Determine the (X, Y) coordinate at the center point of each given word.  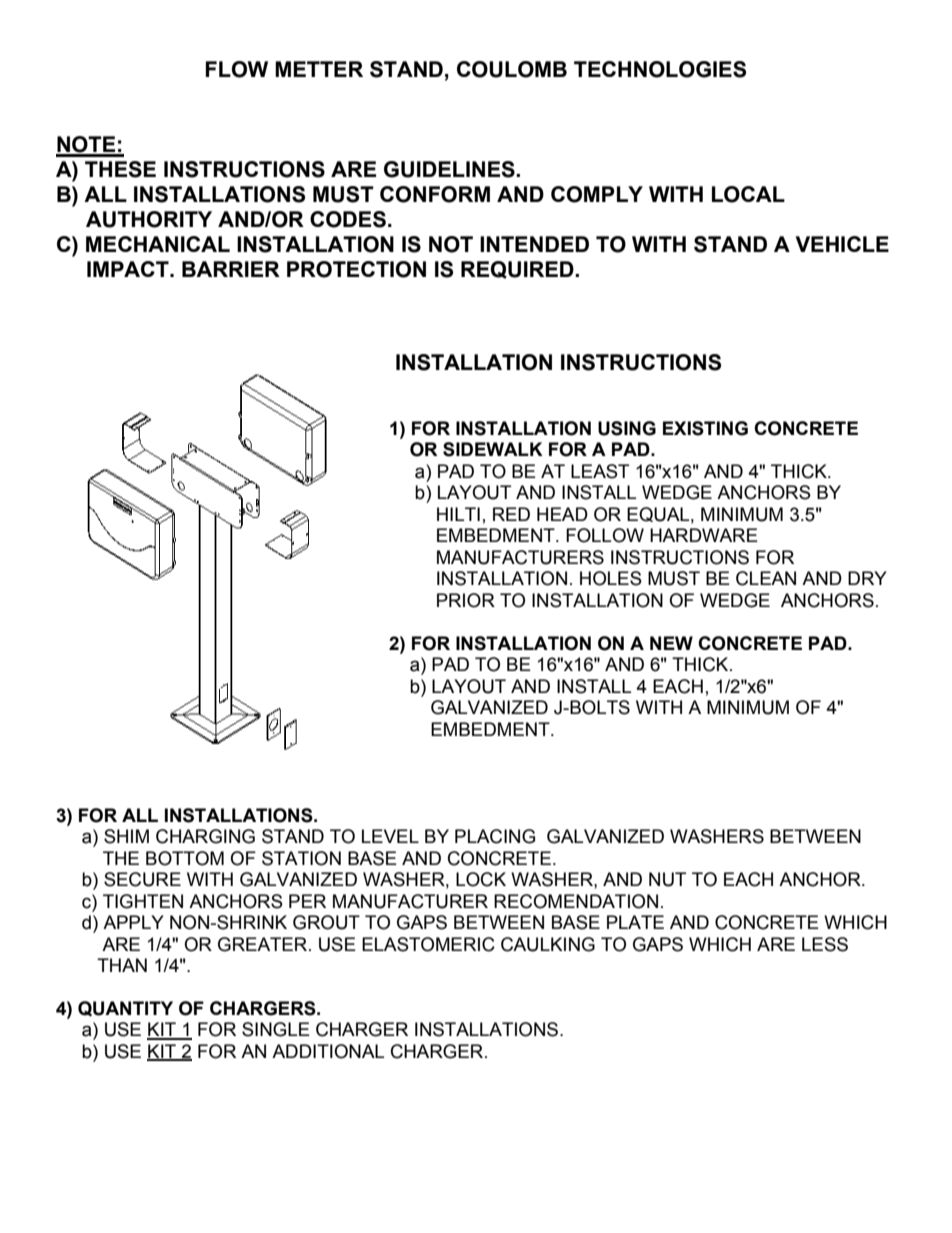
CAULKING (548, 944)
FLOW (236, 69)
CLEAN (766, 578)
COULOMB (512, 69)
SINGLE (276, 1029)
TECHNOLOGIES (660, 69)
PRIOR (466, 600)
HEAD (562, 514)
